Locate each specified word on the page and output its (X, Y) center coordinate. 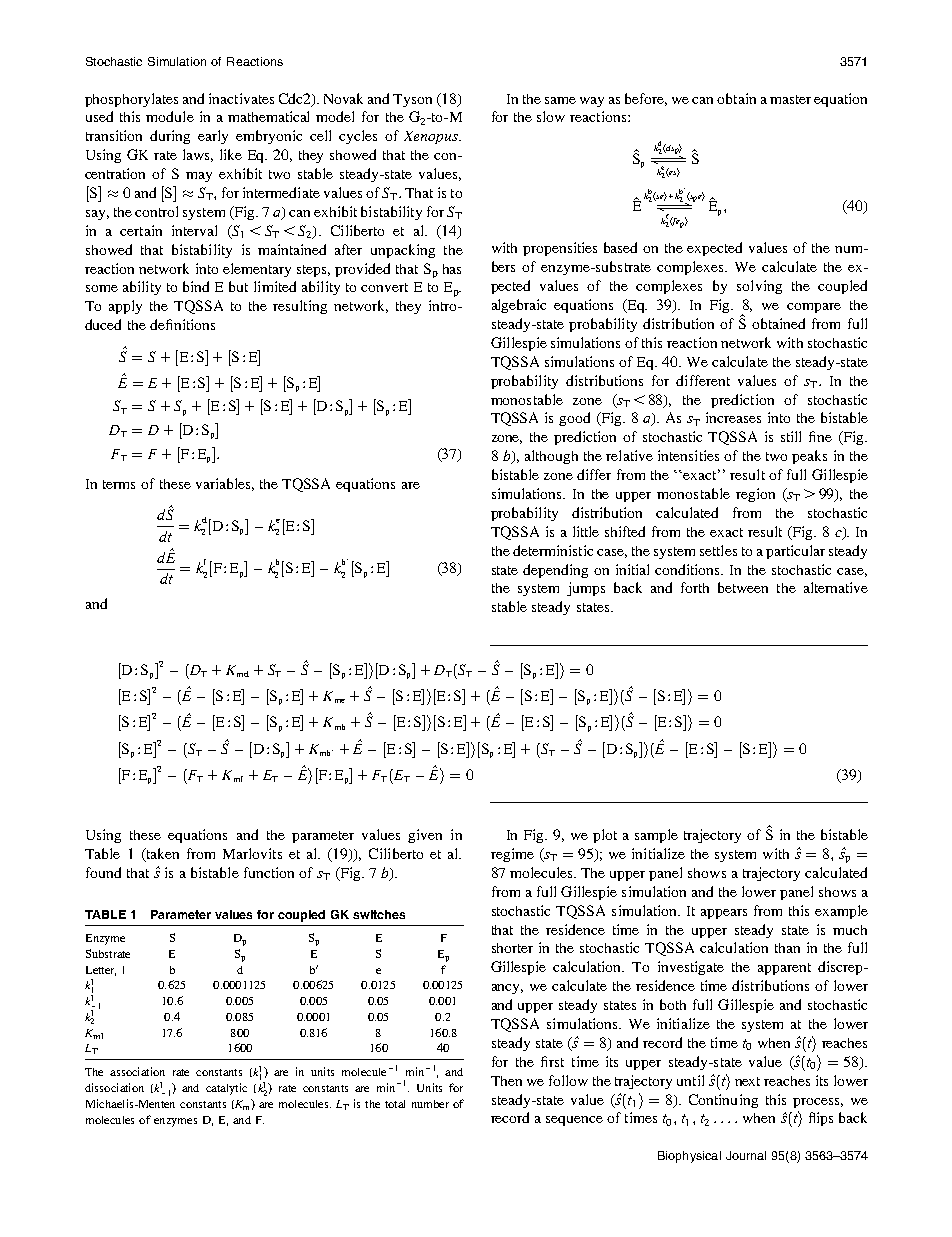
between (743, 587)
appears (724, 914)
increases (733, 417)
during (170, 137)
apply (125, 307)
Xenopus (432, 137)
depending (555, 571)
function (269, 872)
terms (119, 484)
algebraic (519, 306)
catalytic (226, 1089)
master (790, 99)
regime (512, 855)
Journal (746, 1155)
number (430, 1104)
